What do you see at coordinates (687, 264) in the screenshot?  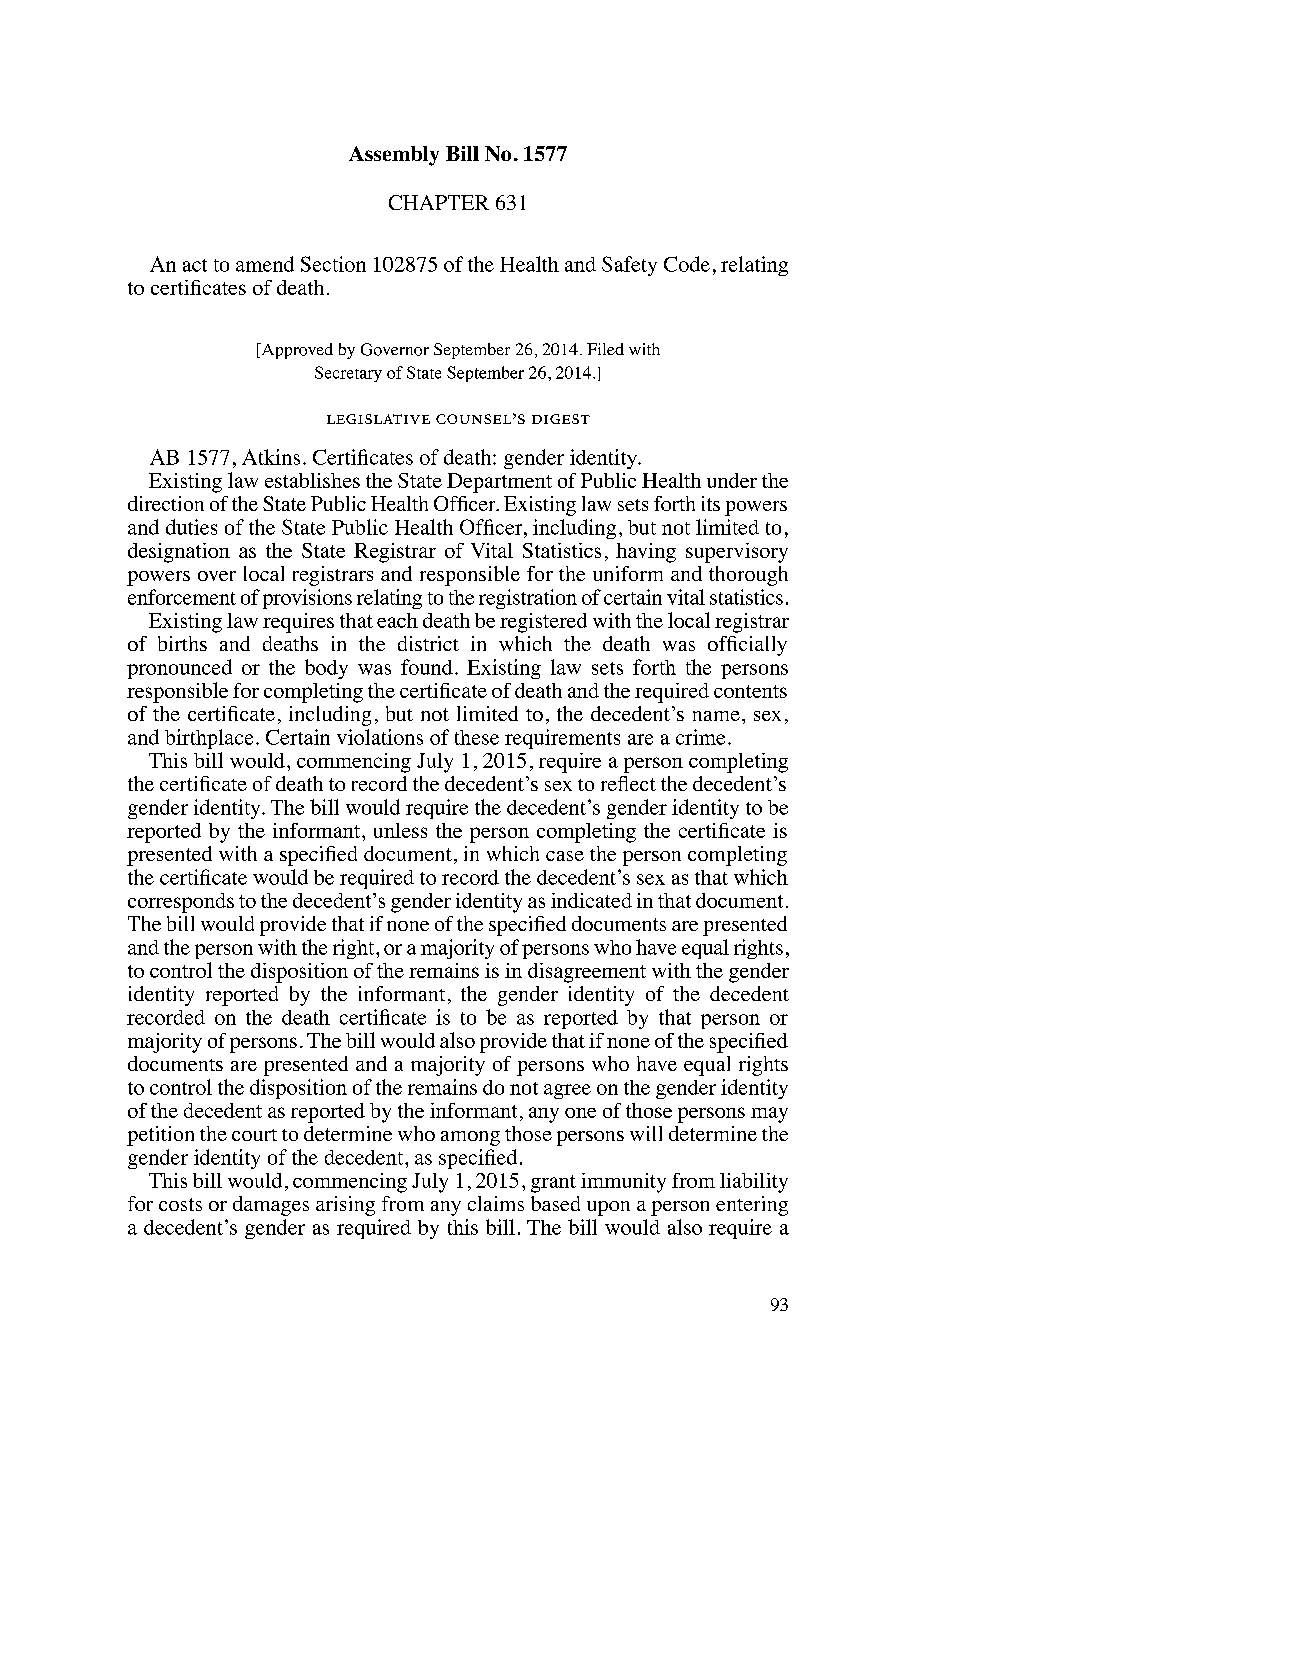 I see `Code` at bounding box center [687, 264].
